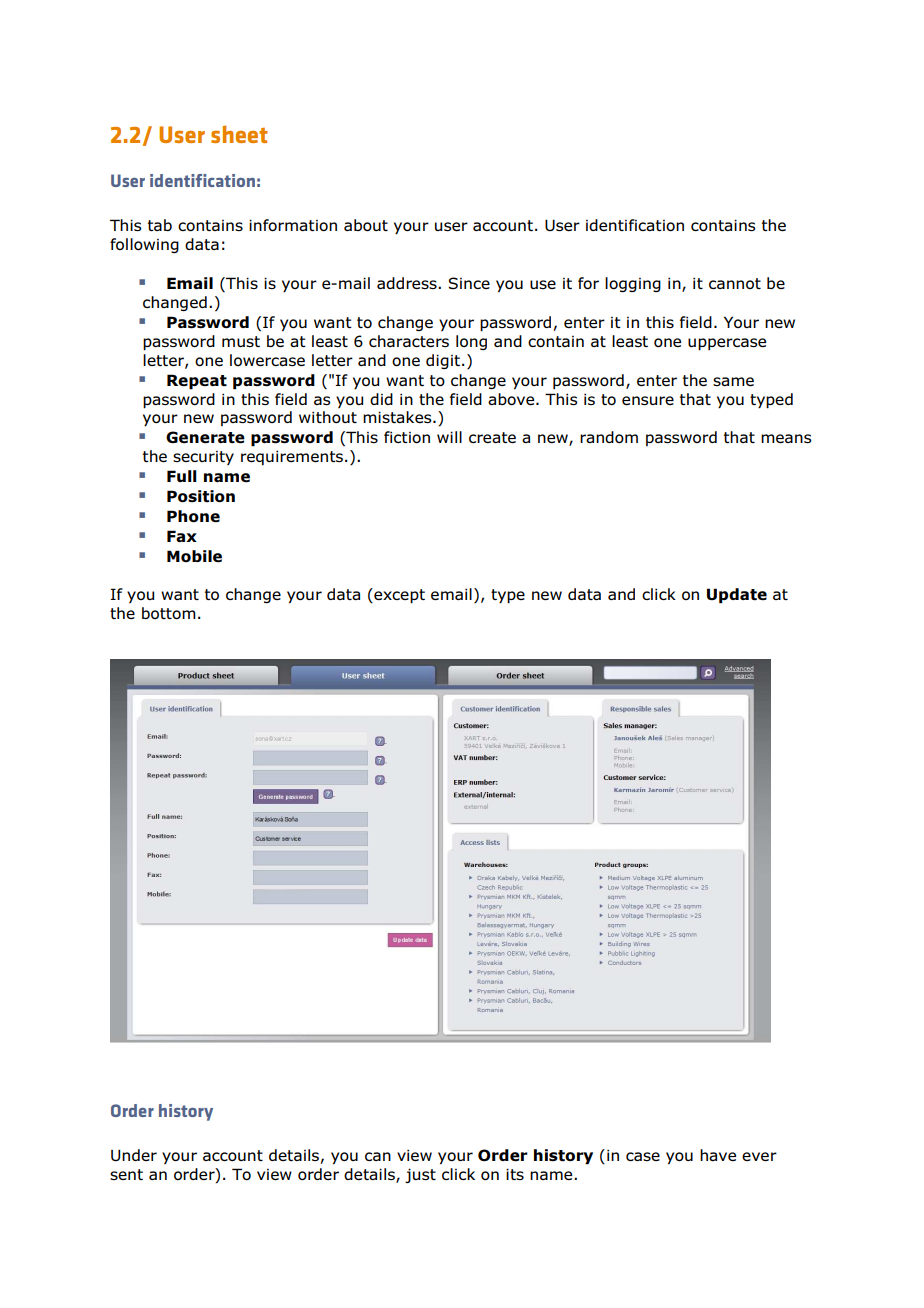  I want to click on Under, so click(134, 1155).
